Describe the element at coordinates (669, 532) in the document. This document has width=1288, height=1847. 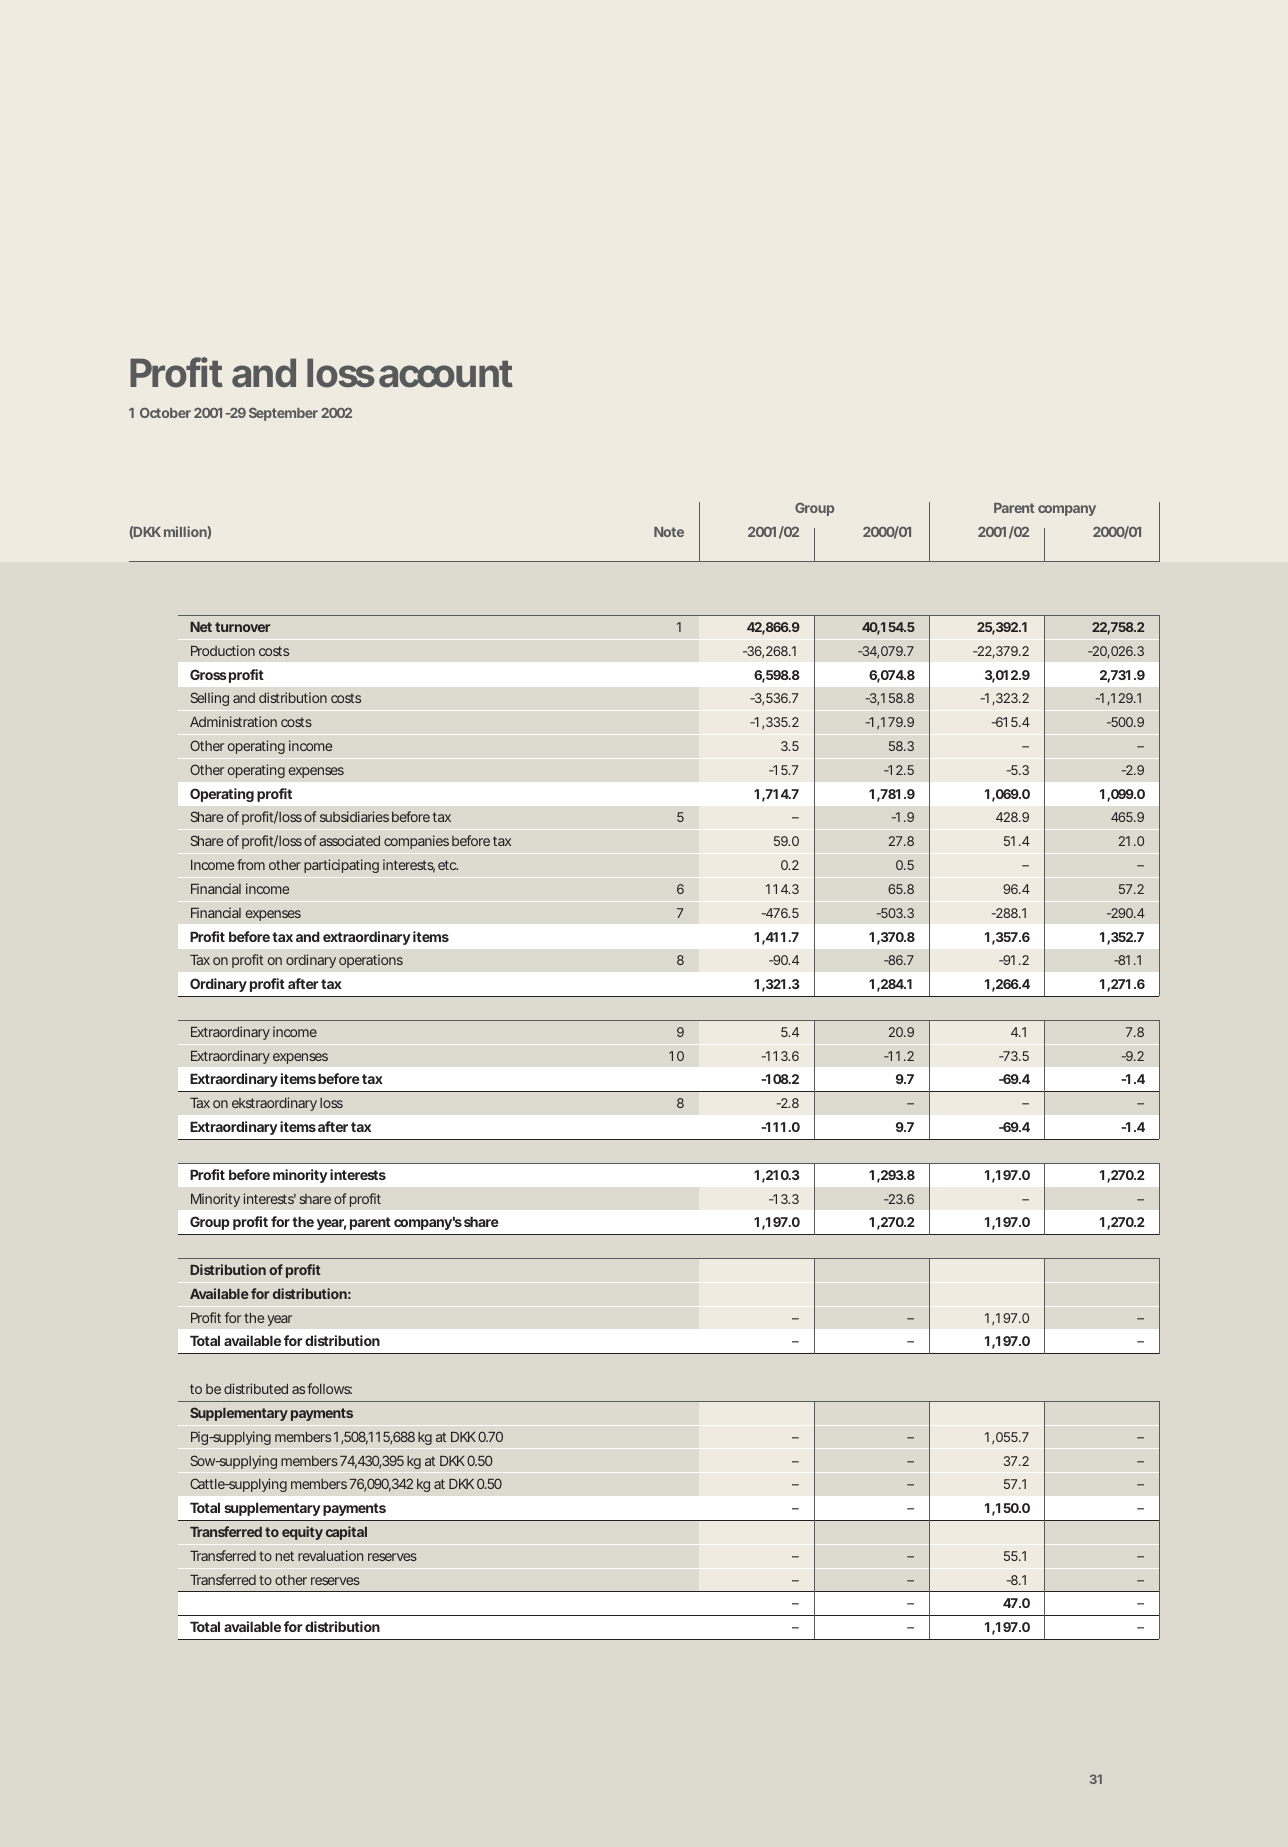
I see `Note` at that location.
